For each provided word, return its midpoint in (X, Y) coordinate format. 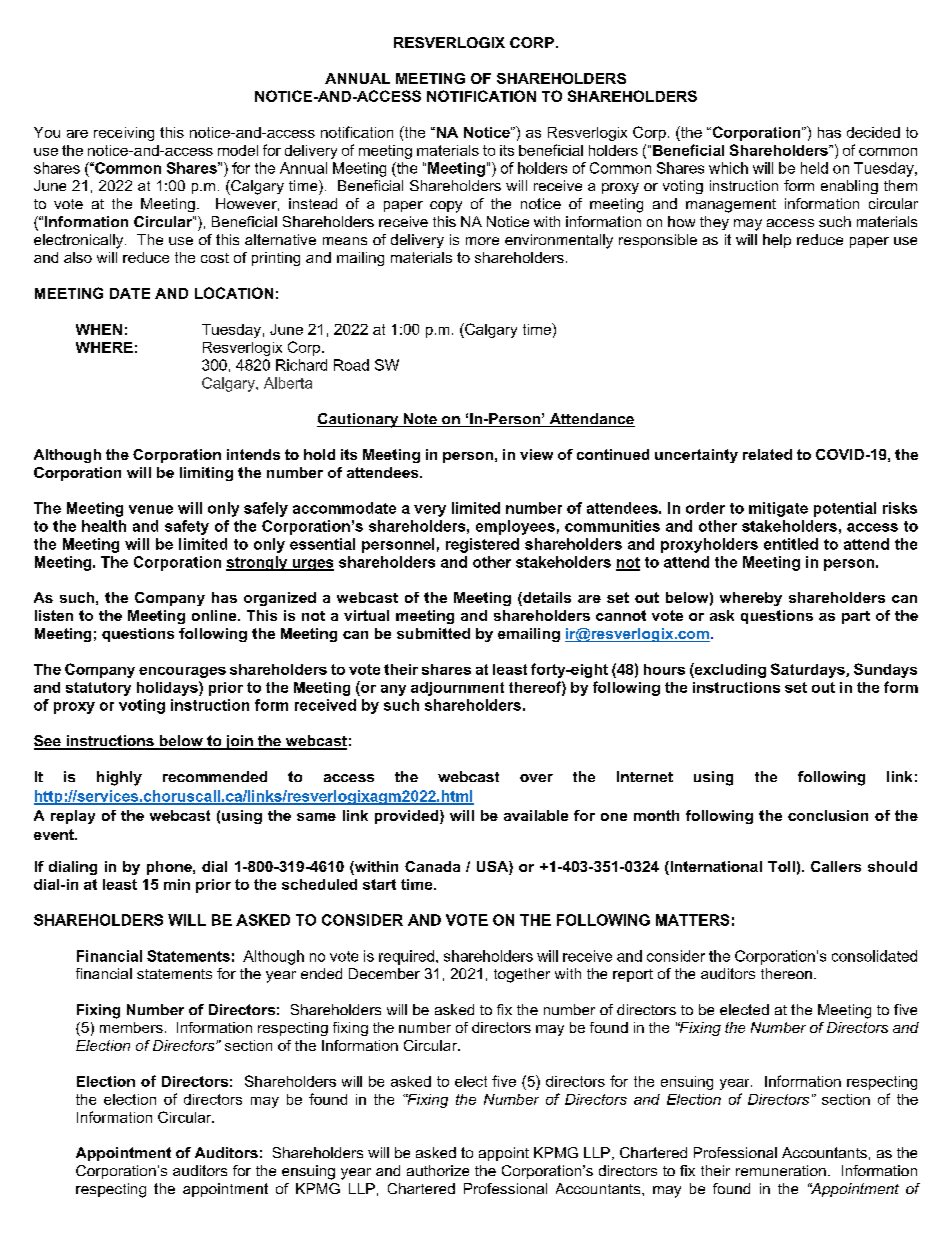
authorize (438, 1170)
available (536, 815)
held (814, 168)
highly (119, 778)
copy (446, 207)
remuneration (781, 1170)
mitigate (778, 509)
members (131, 1027)
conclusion (828, 815)
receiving (124, 134)
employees (515, 527)
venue (151, 509)
